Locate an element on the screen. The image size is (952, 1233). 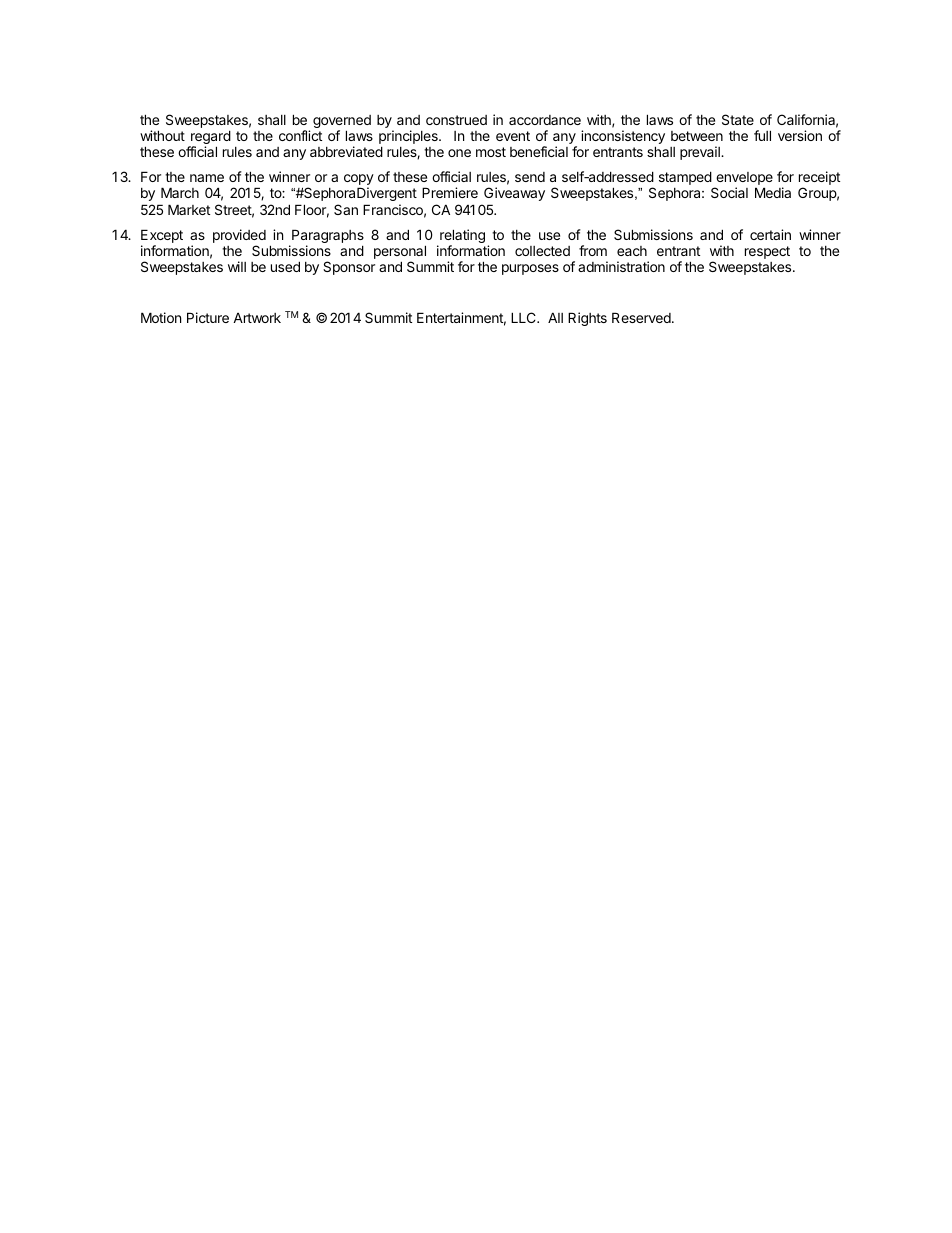
respect is located at coordinates (767, 252).
